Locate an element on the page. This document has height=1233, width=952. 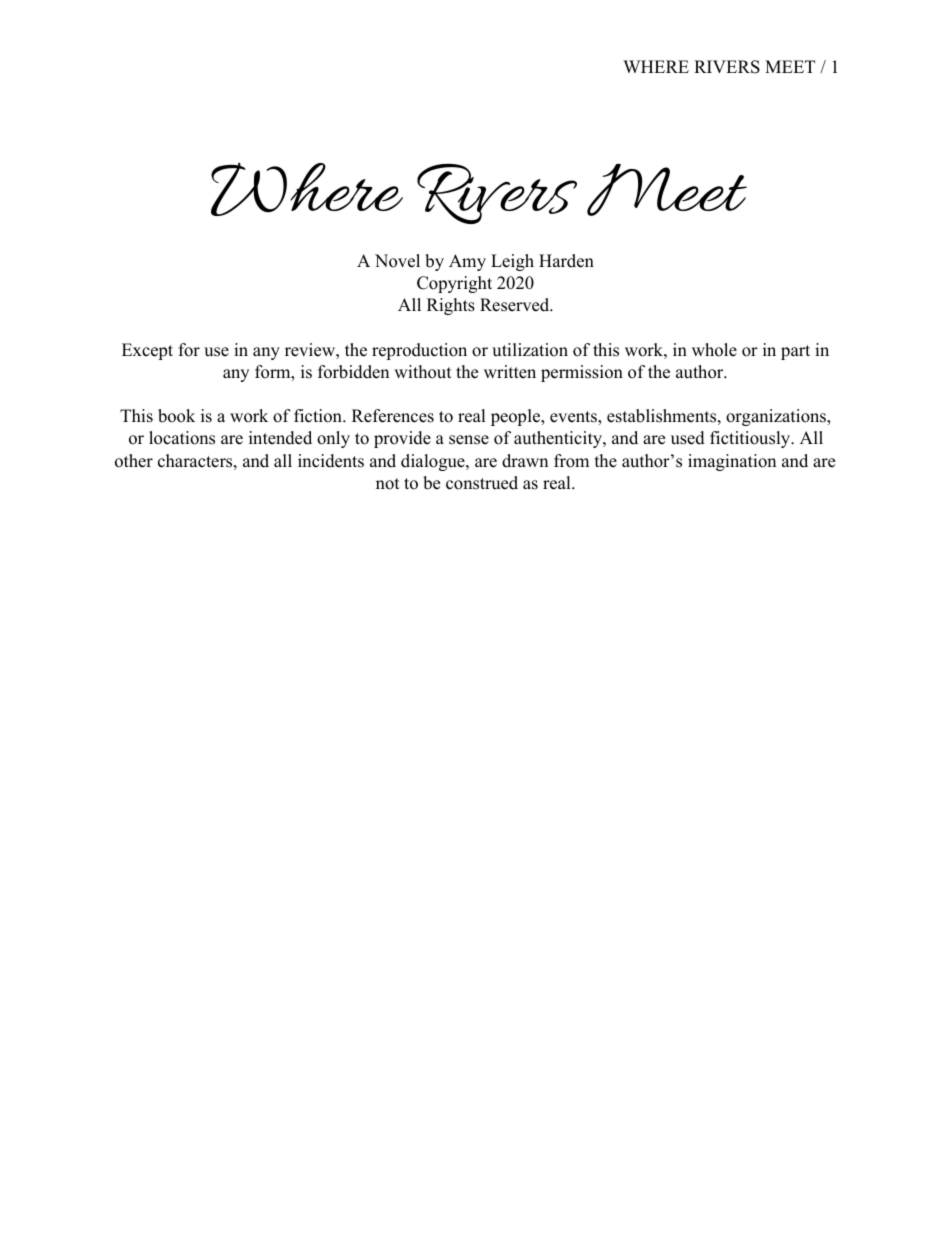
reproduction is located at coordinates (419, 351).
